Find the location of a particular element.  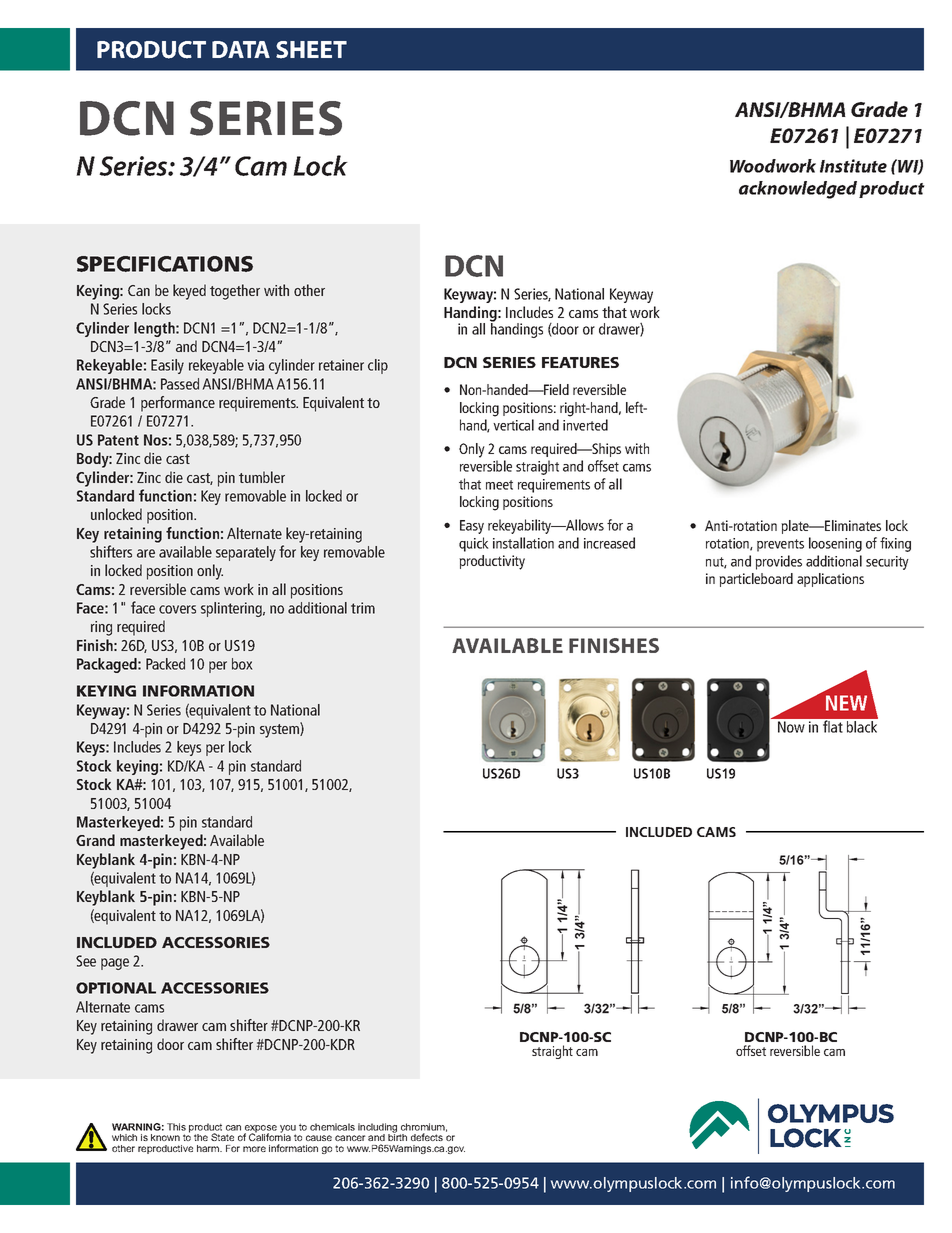

covers is located at coordinates (177, 609).
